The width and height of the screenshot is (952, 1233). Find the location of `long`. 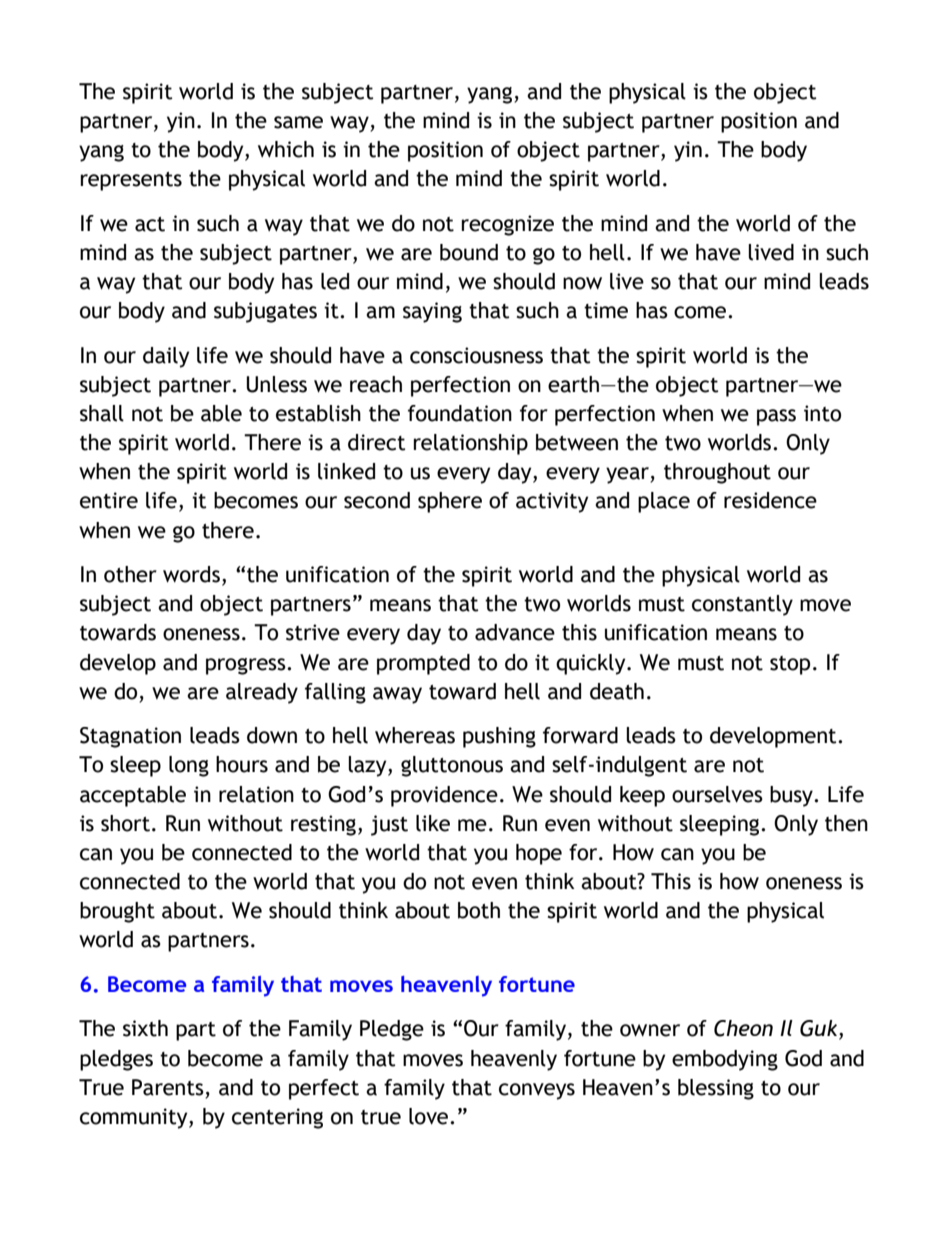

long is located at coordinates (189, 766).
